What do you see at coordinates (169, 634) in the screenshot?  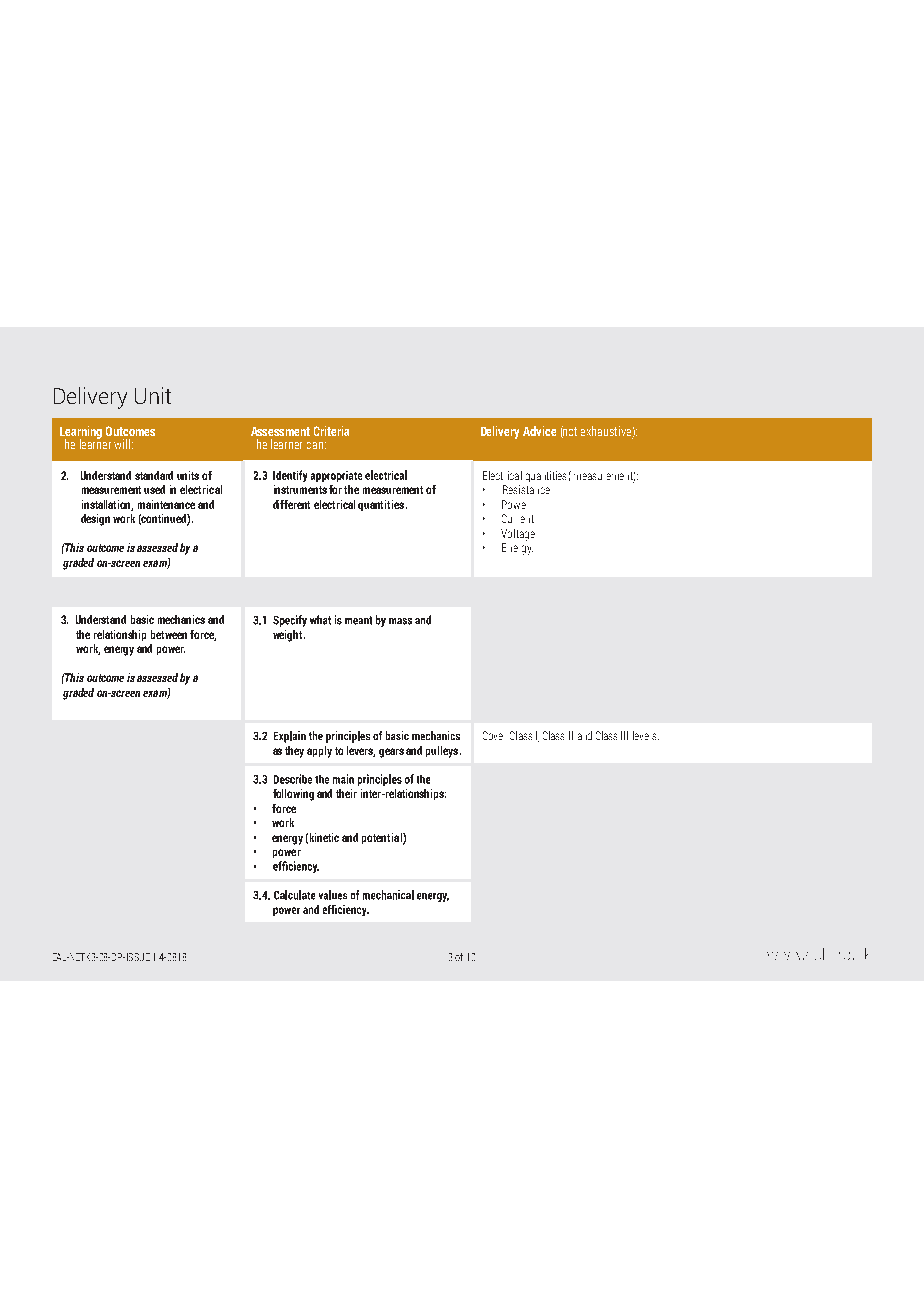 I see `between` at bounding box center [169, 634].
